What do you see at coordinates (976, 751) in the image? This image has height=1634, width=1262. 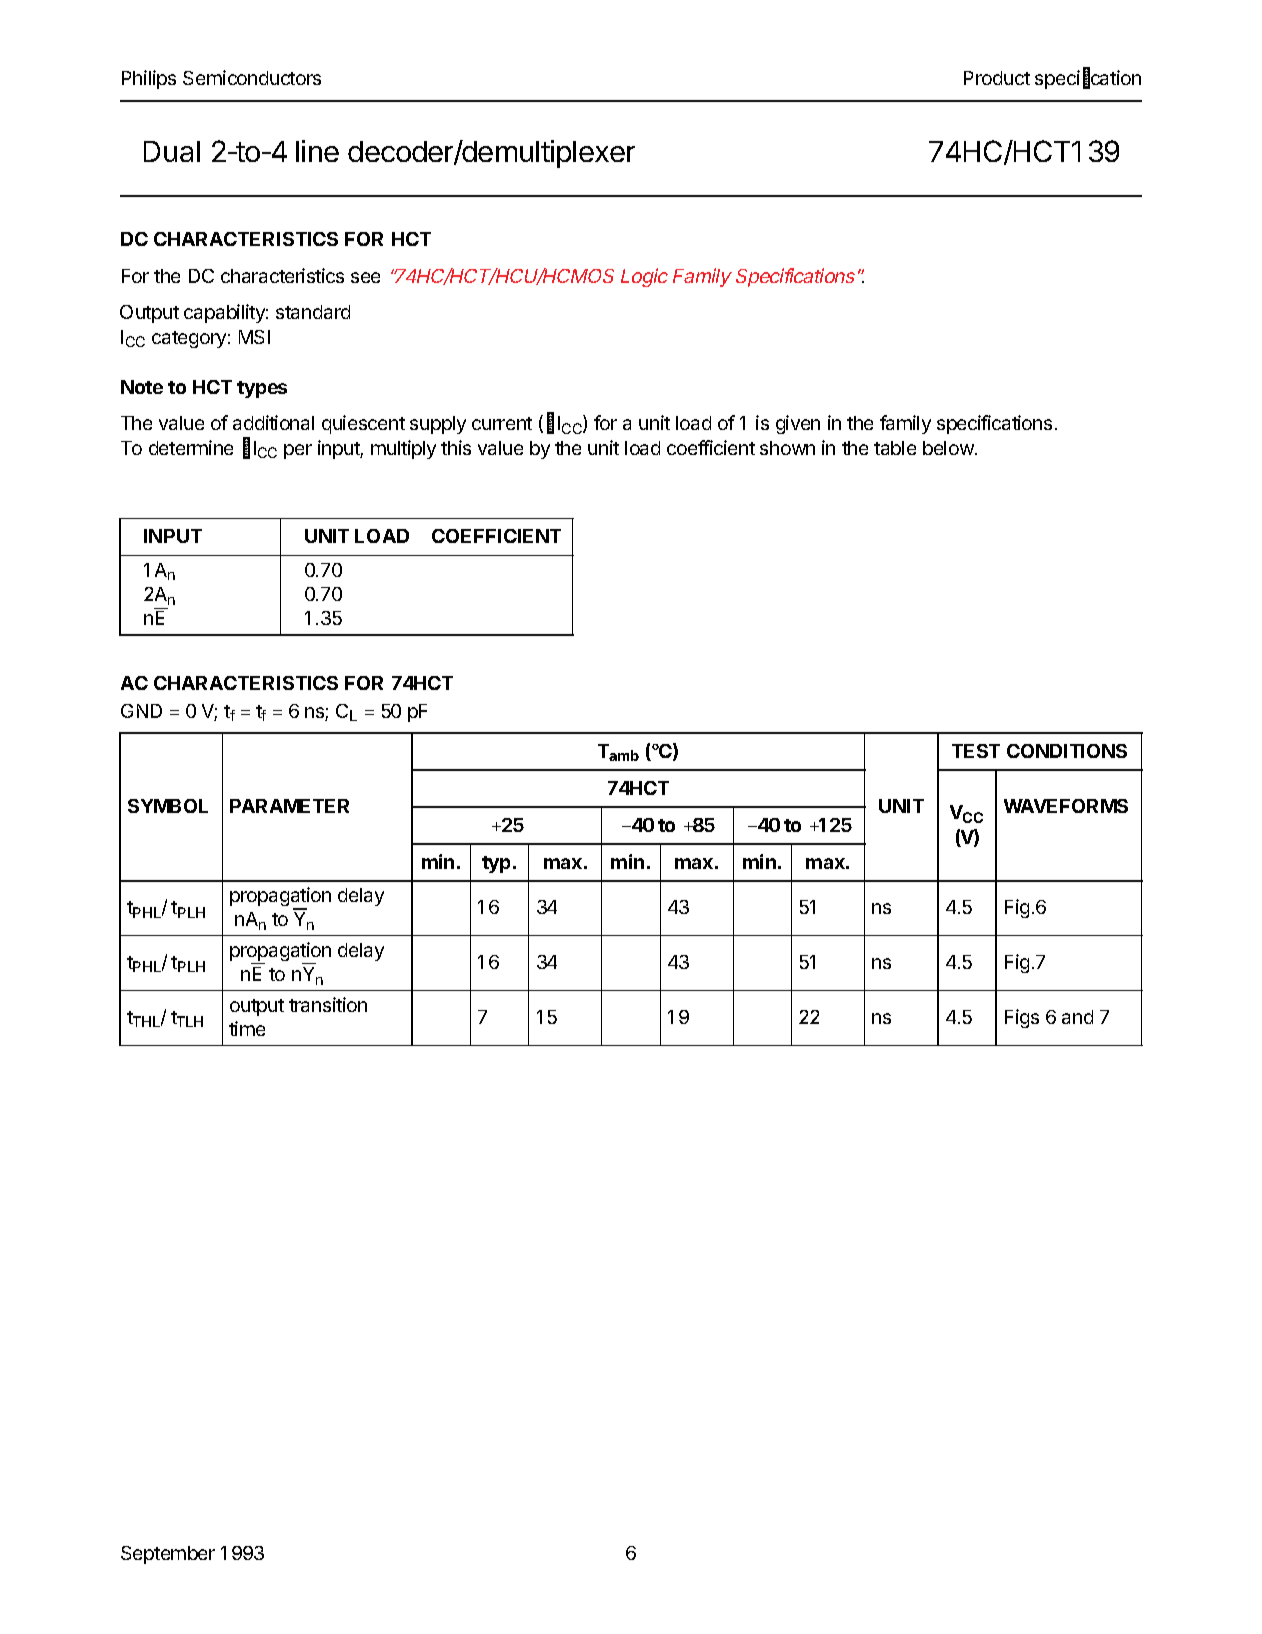 I see `TEST` at bounding box center [976, 751].
